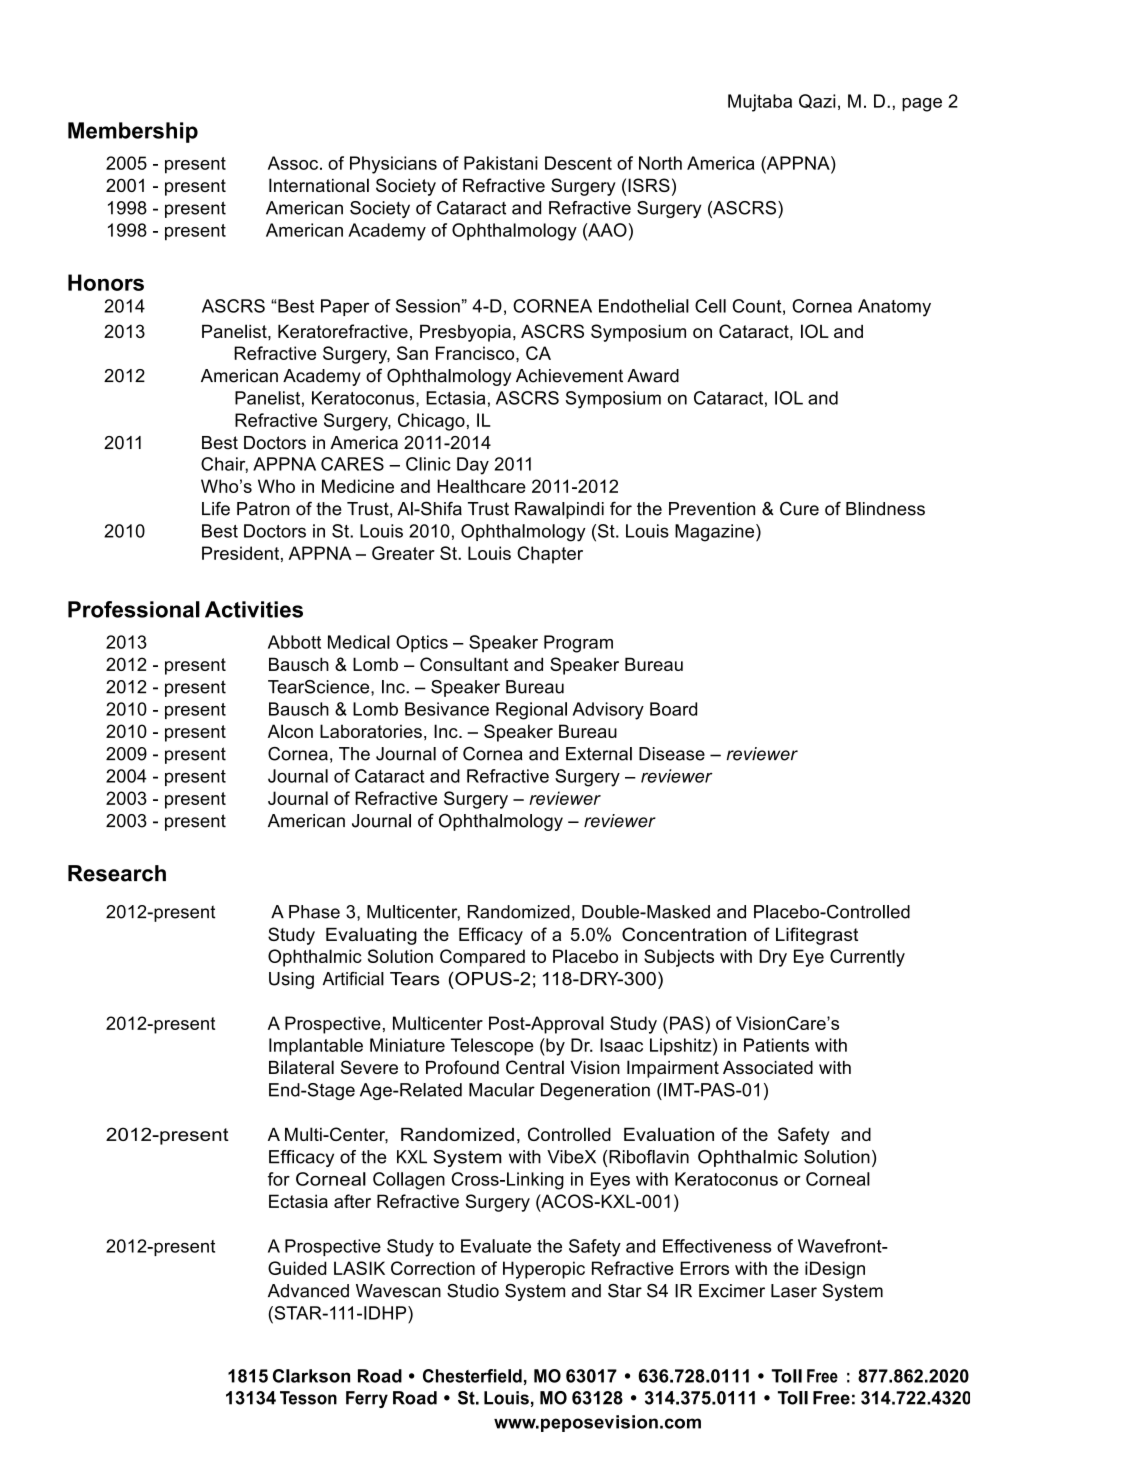 This page has height=1473, width=1138. What do you see at coordinates (502, 1090) in the page?
I see `Macular` at bounding box center [502, 1090].
